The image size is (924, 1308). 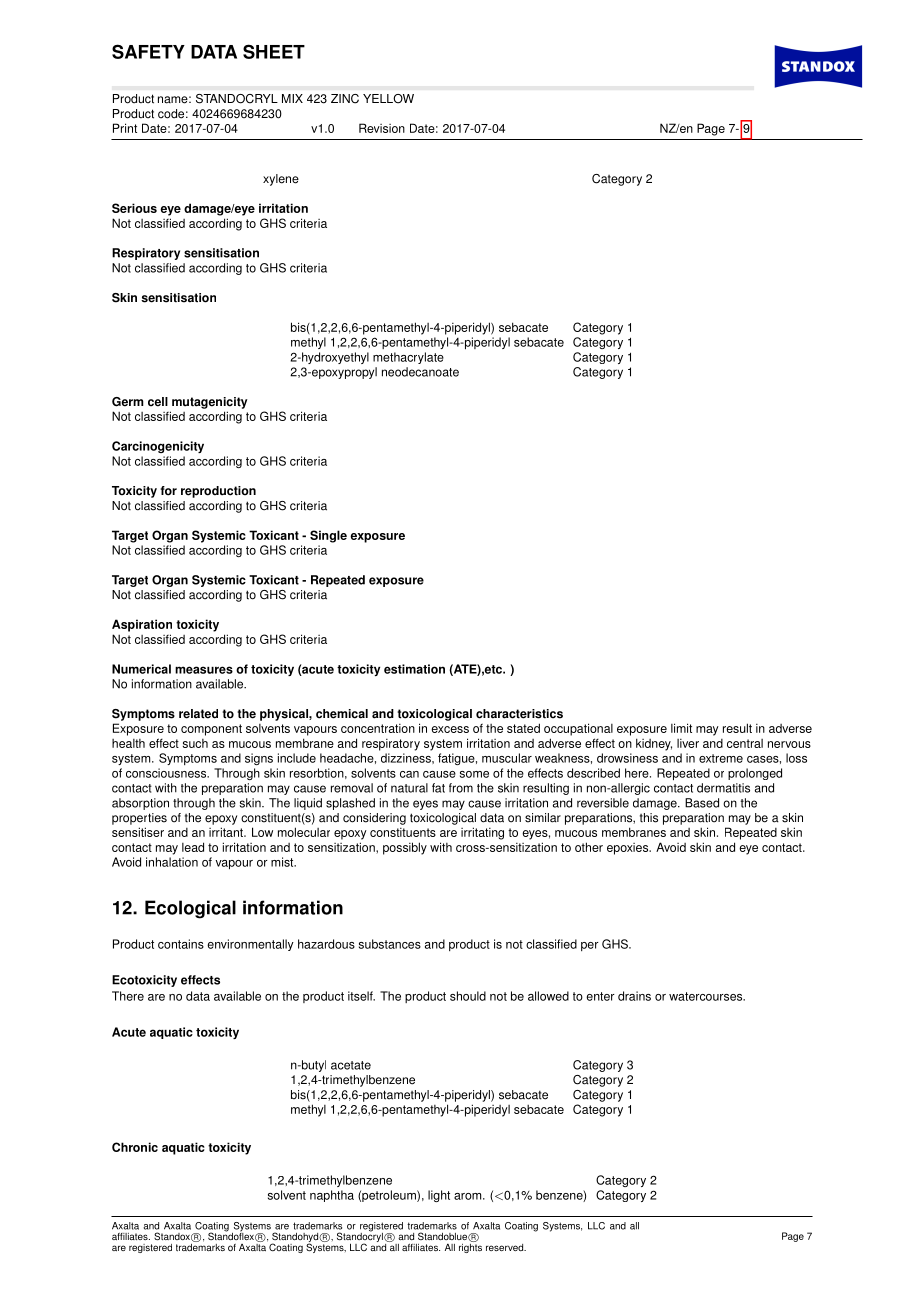 What do you see at coordinates (390, 944) in the page?
I see `substances` at bounding box center [390, 944].
